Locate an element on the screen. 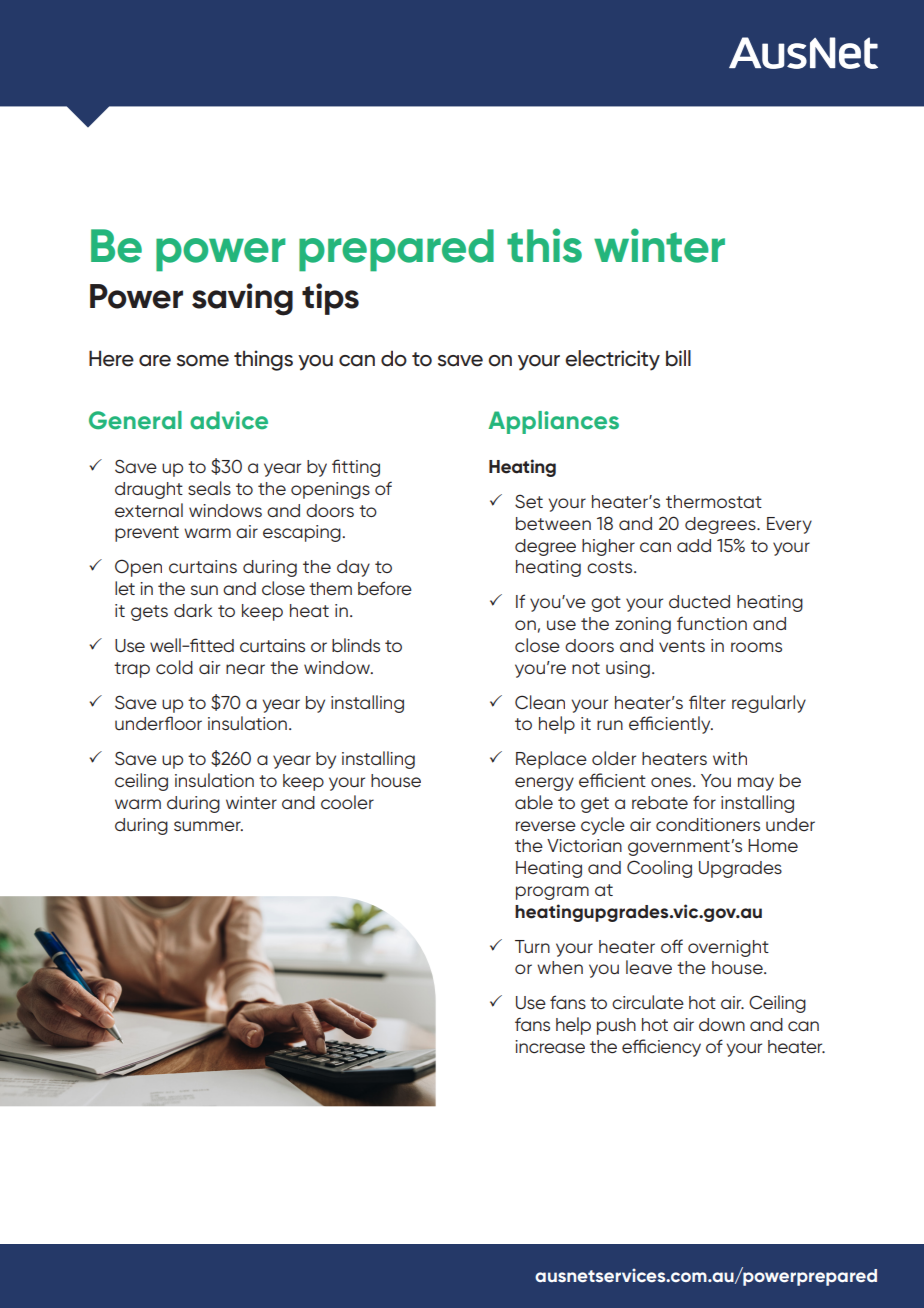 The height and width of the screenshot is (1308, 924). down is located at coordinates (722, 1024).
